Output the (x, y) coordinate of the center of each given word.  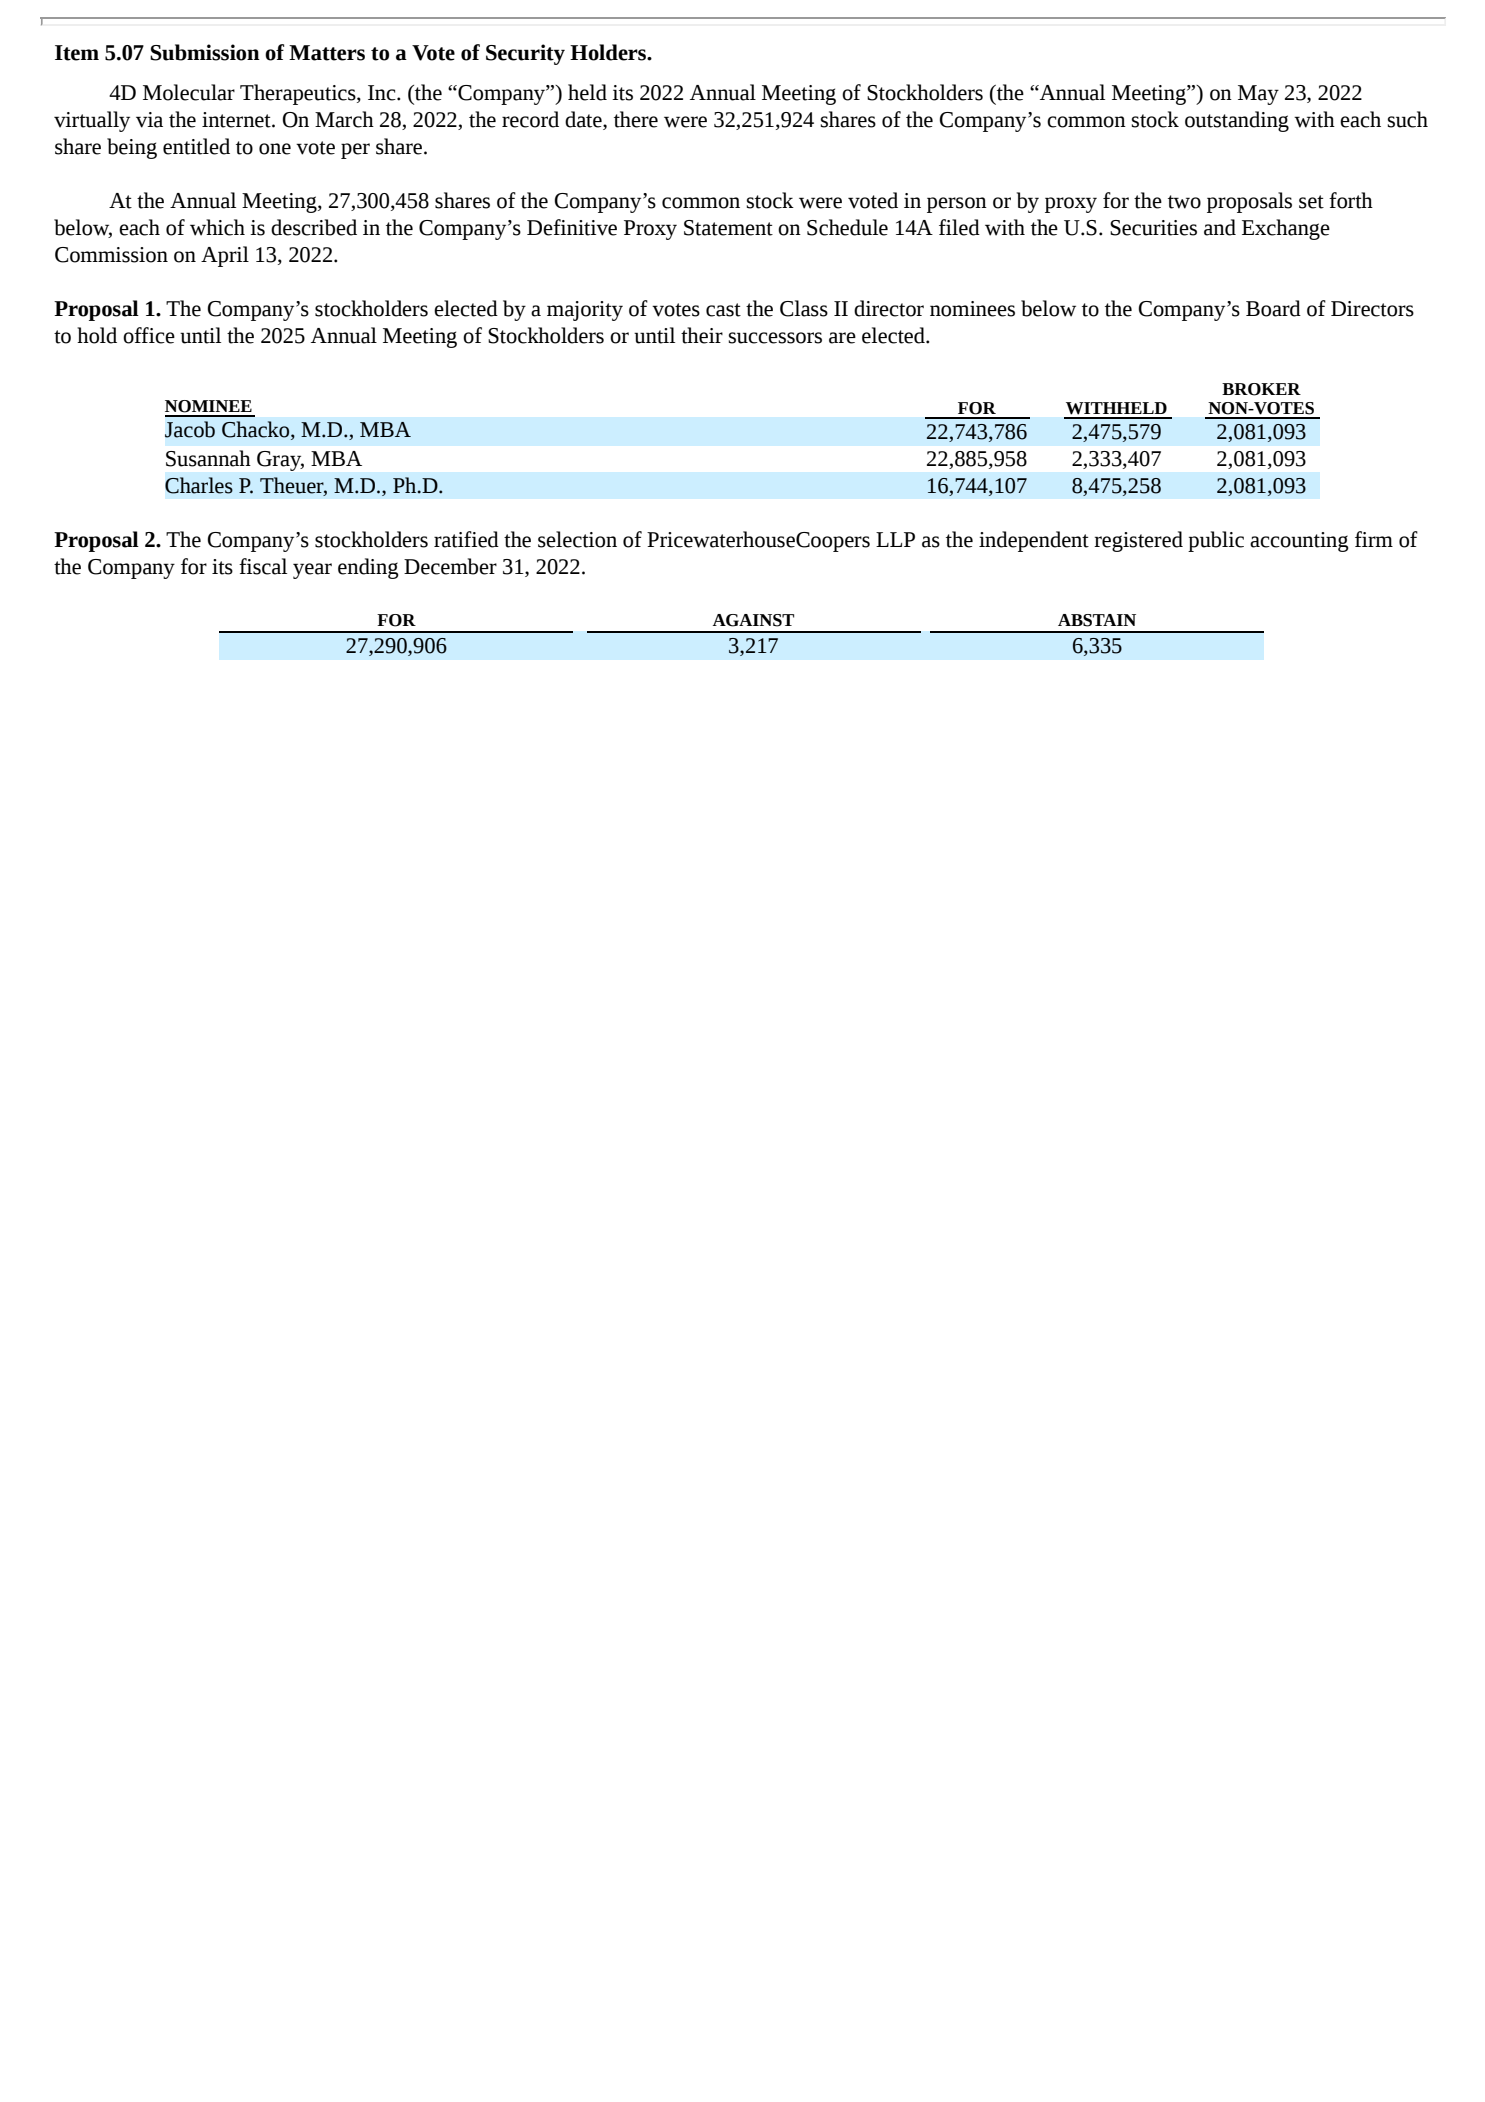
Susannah (208, 458)
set (1311, 202)
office (149, 335)
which (217, 227)
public (1216, 541)
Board (1273, 308)
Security (525, 54)
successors (775, 338)
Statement (728, 228)
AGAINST (753, 620)
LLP (895, 539)
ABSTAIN (1097, 620)
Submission (205, 52)
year (312, 571)
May (1258, 95)
